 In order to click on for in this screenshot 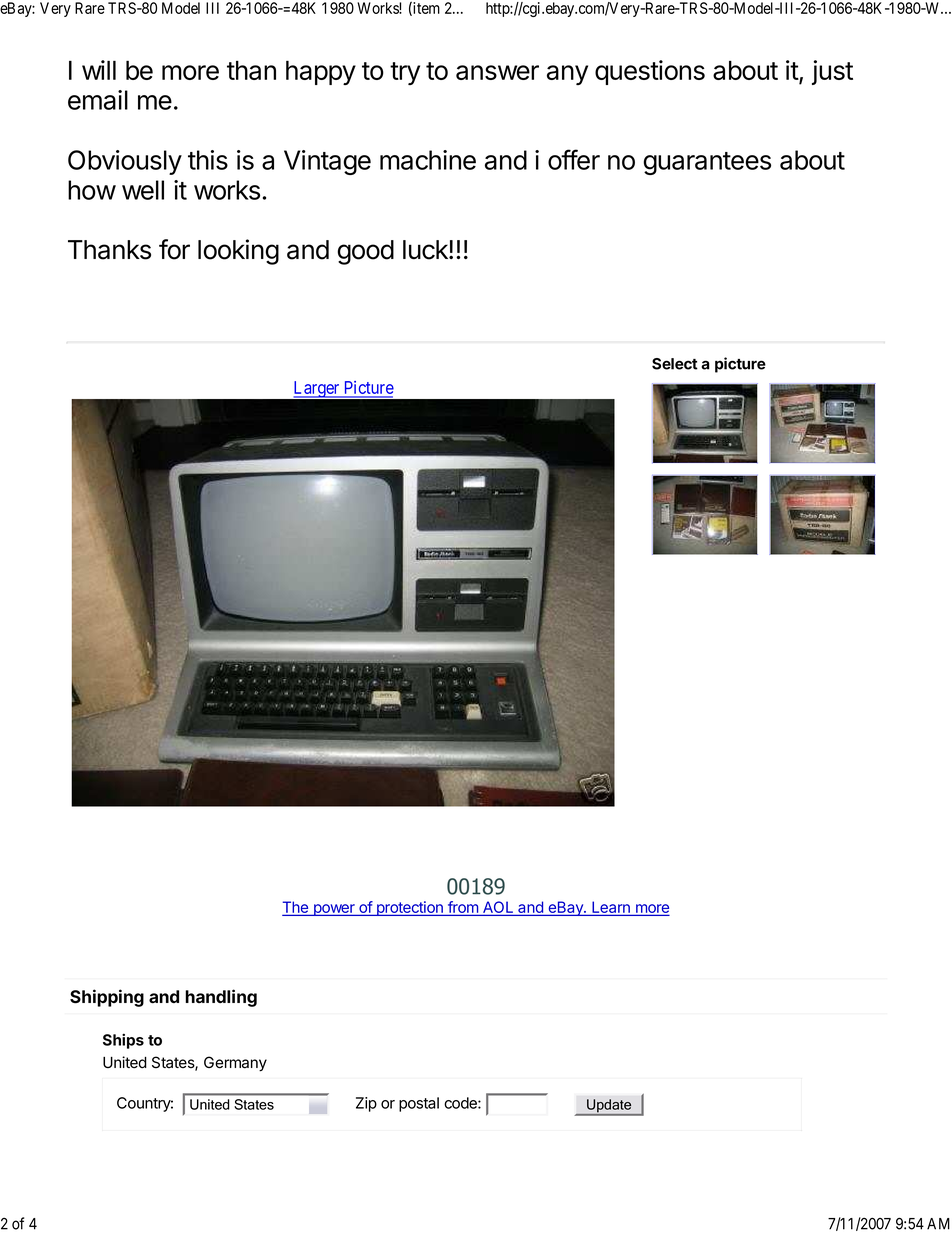, I will do `click(174, 249)`.
